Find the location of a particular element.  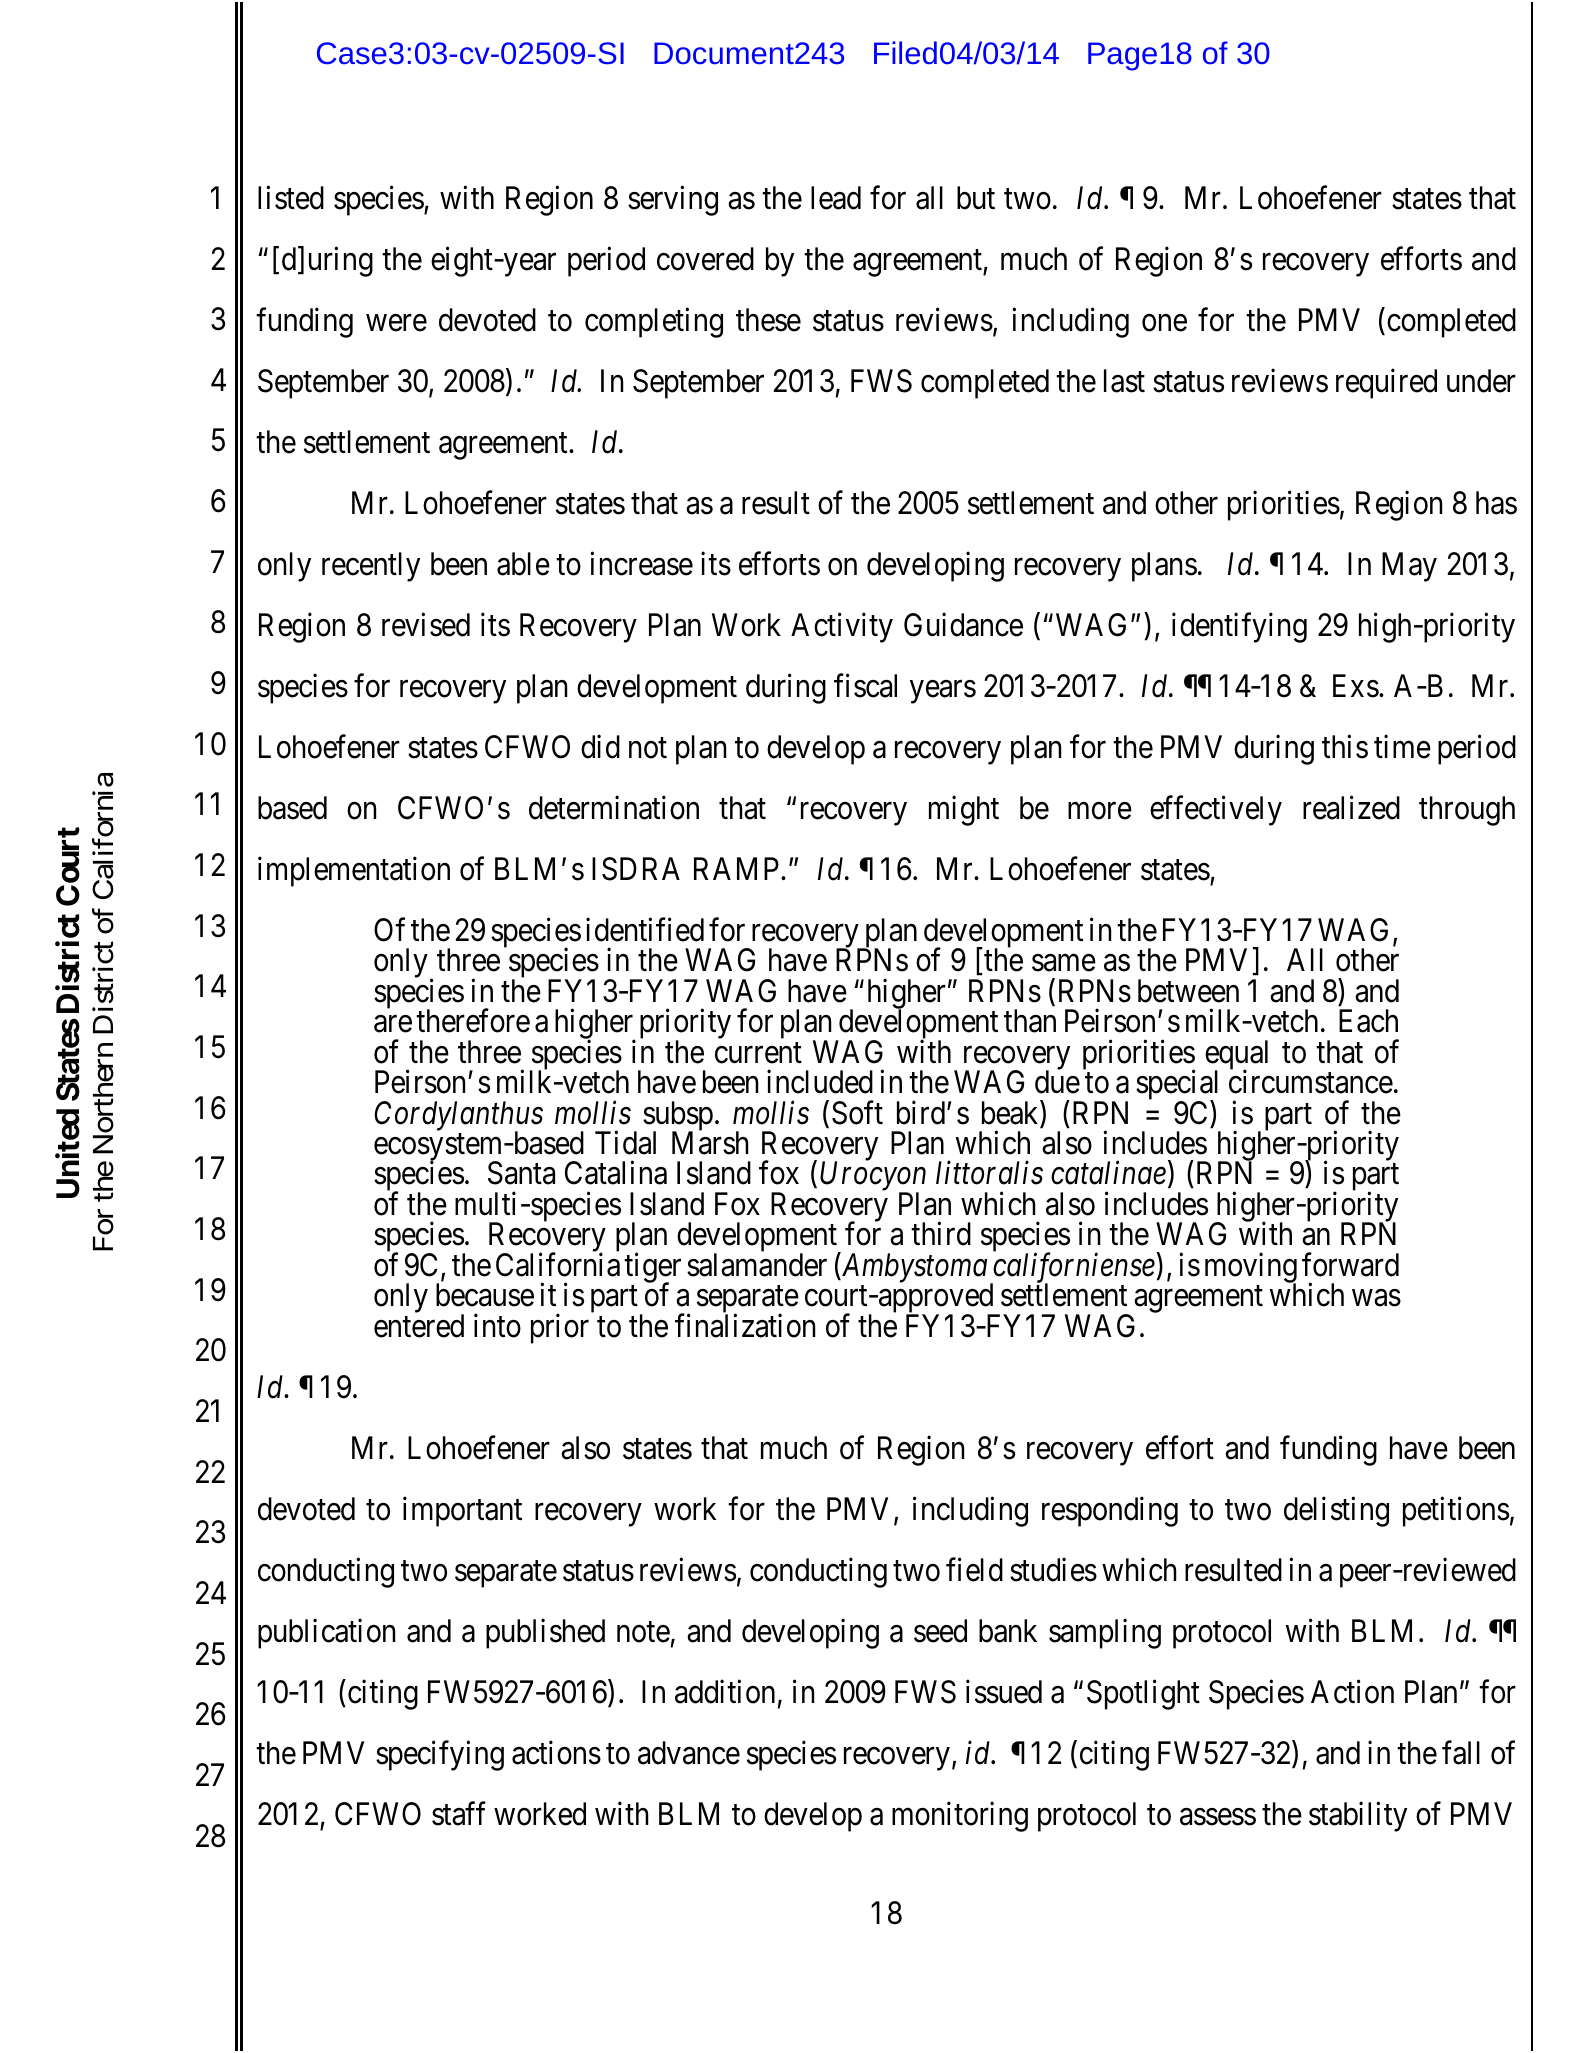

lead is located at coordinates (836, 198).
